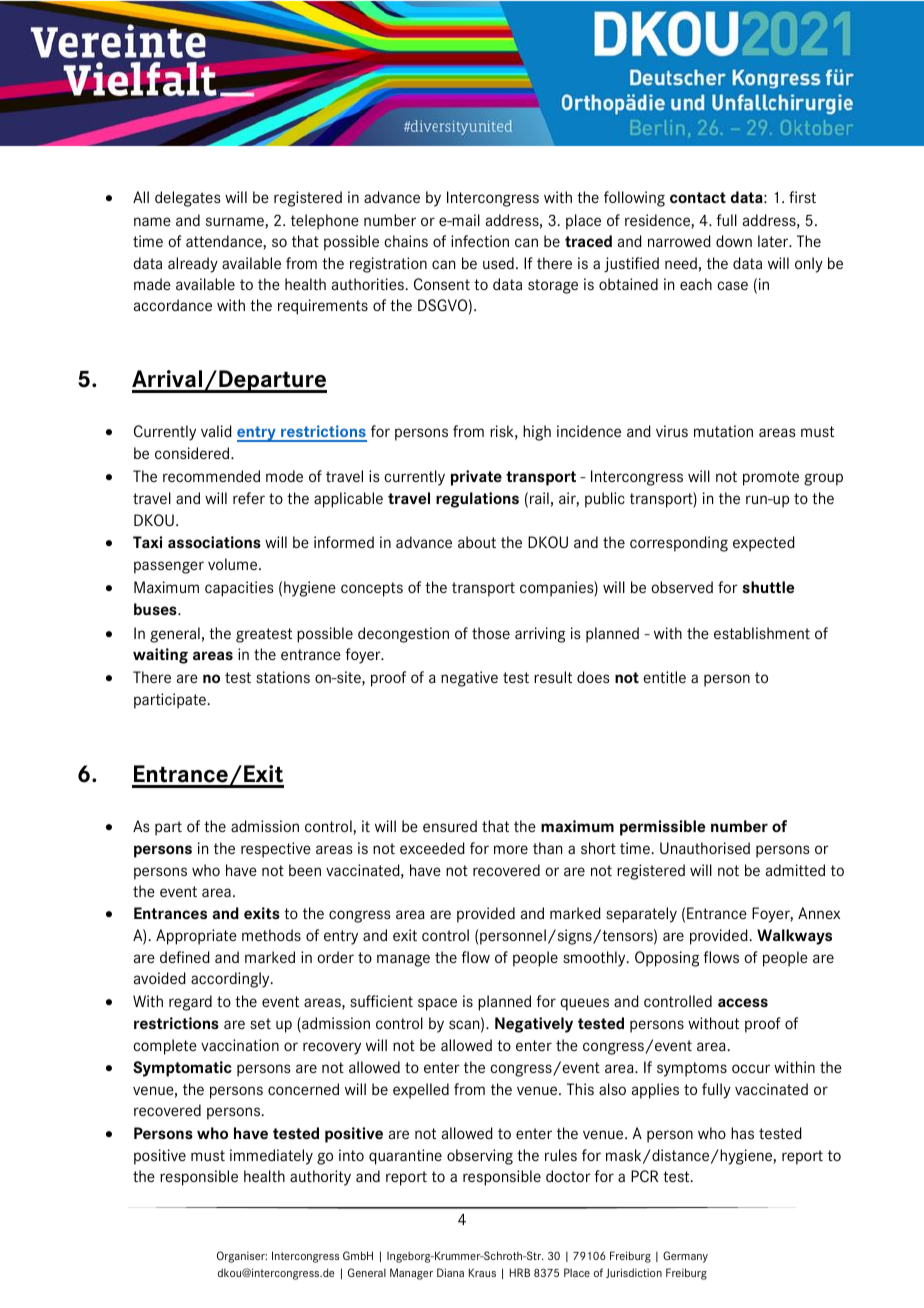 The width and height of the screenshot is (924, 1308). What do you see at coordinates (480, 241) in the screenshot?
I see `infection` at bounding box center [480, 241].
